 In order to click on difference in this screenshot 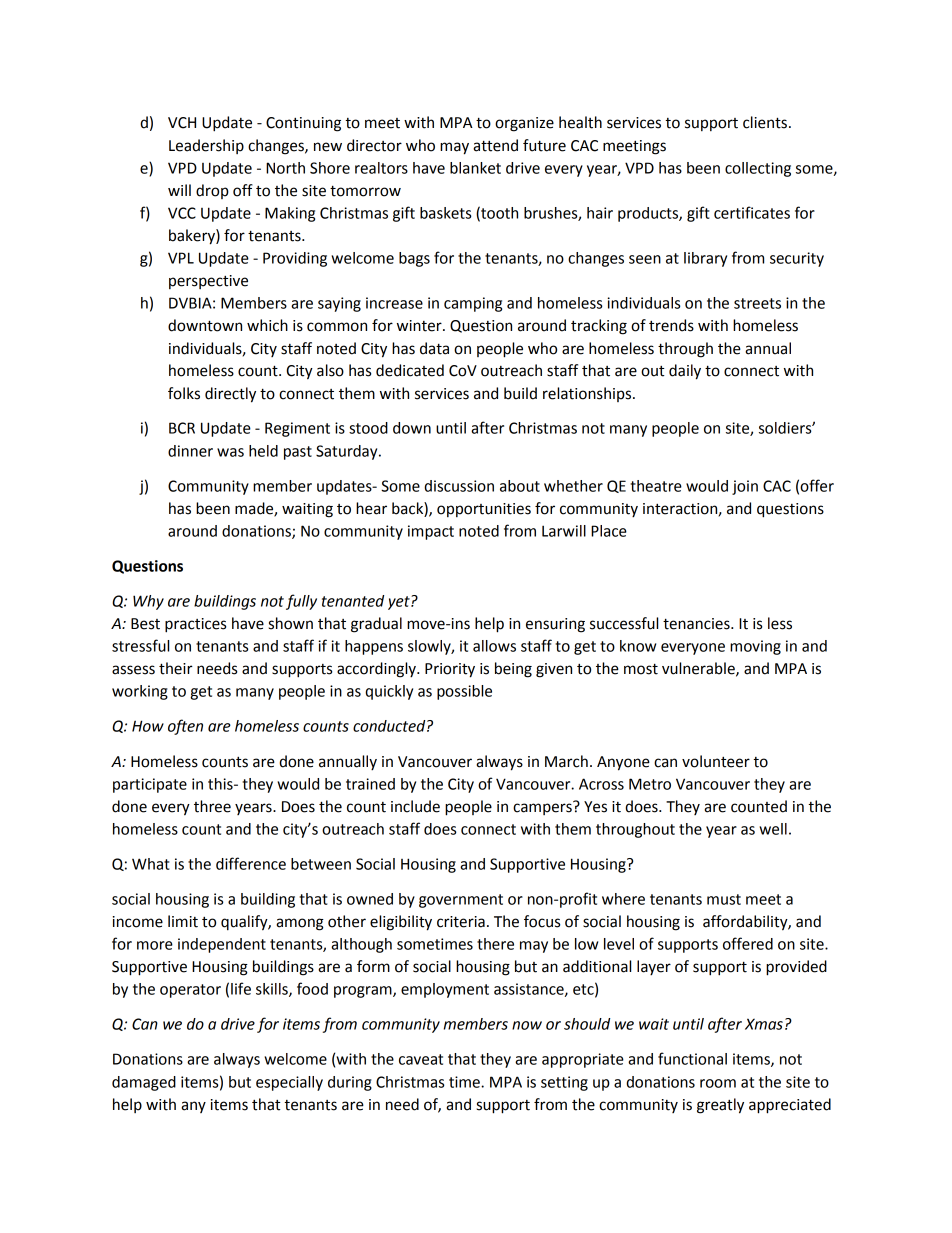, I will do `click(251, 863)`.
